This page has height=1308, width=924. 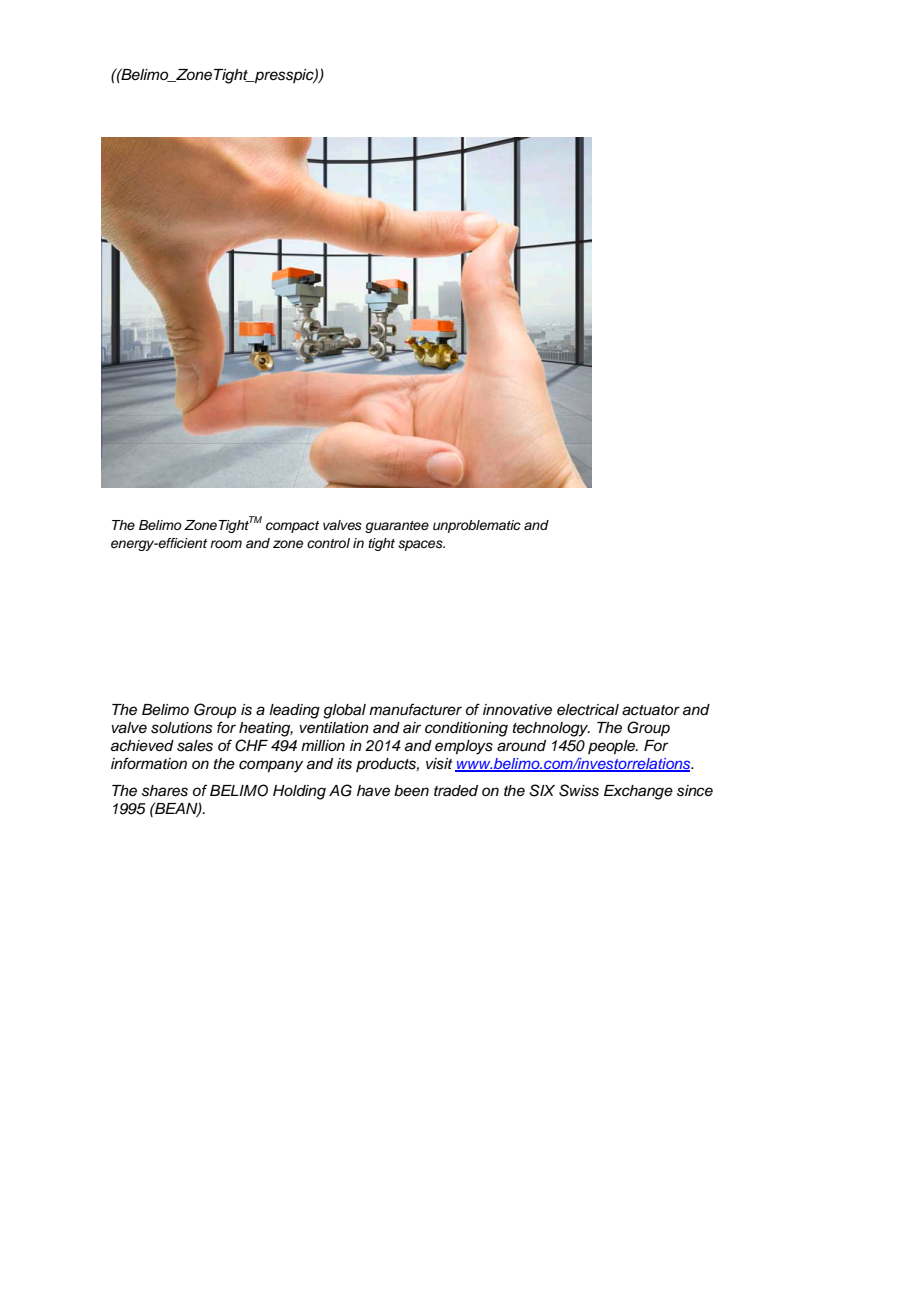 What do you see at coordinates (421, 545) in the page?
I see `spaces` at bounding box center [421, 545].
